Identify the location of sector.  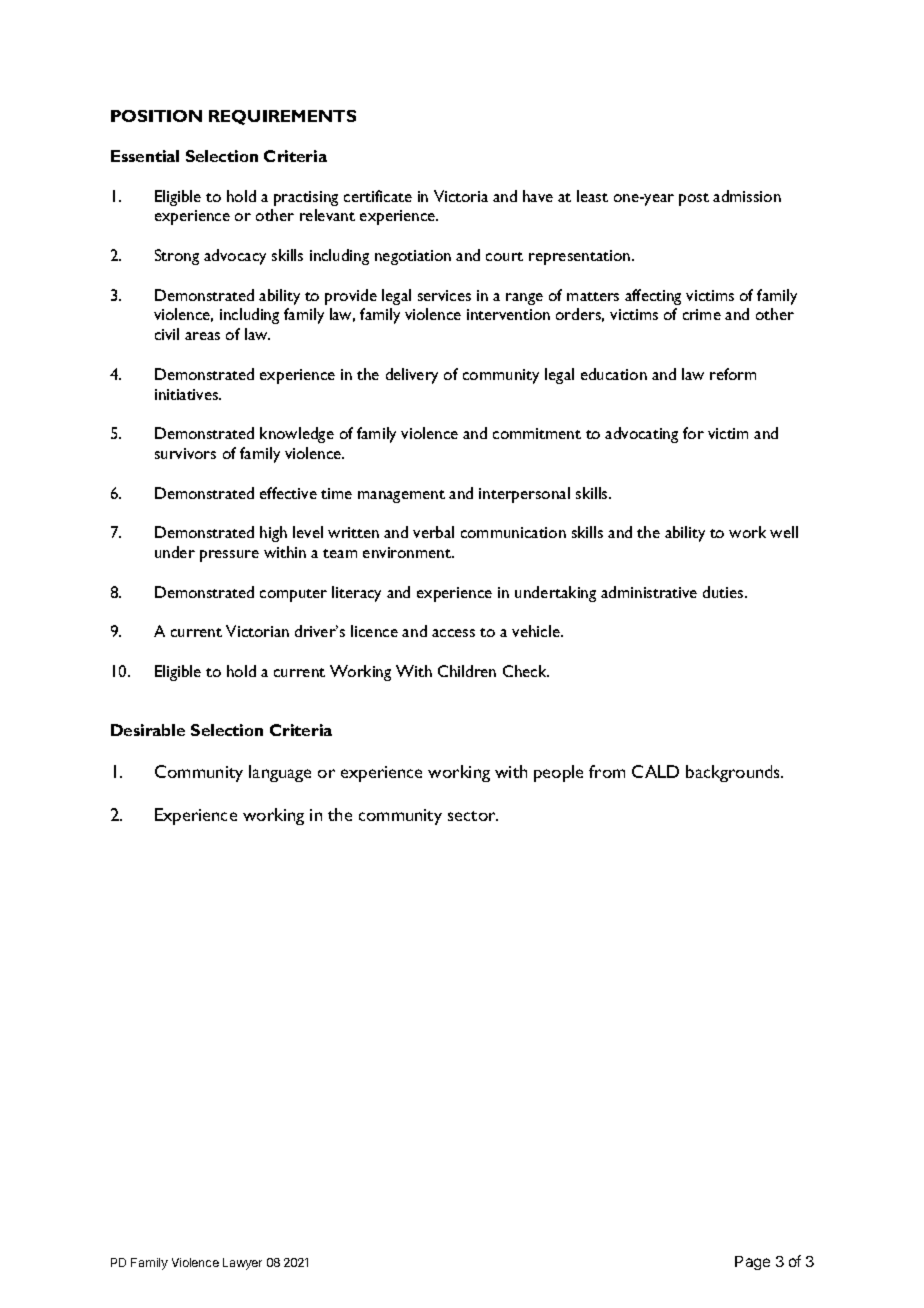
(473, 816).
